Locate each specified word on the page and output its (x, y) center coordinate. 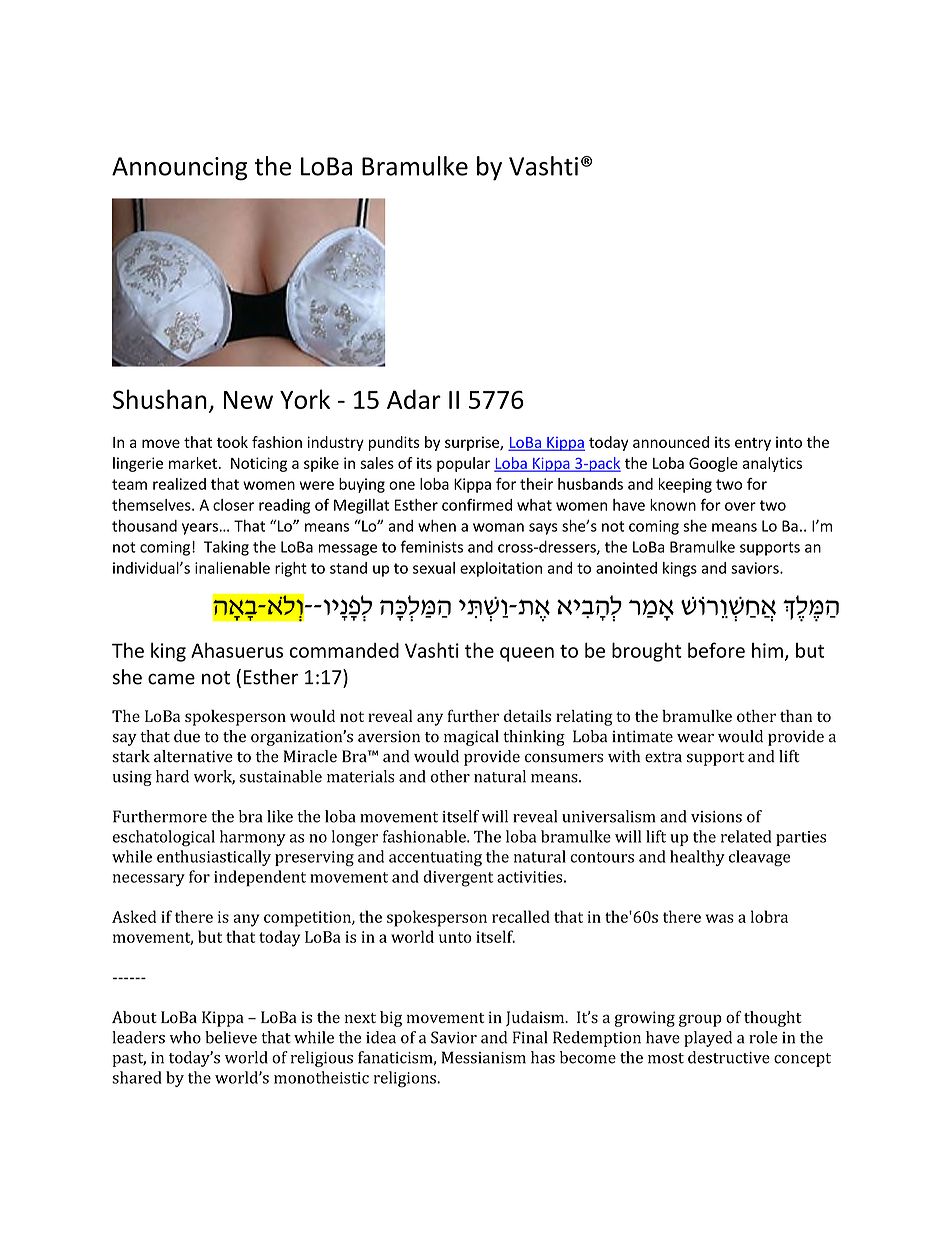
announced (671, 442)
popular (463, 464)
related (746, 836)
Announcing (179, 169)
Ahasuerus (237, 650)
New (248, 400)
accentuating (435, 859)
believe (231, 1037)
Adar (414, 399)
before (716, 650)
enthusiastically (214, 858)
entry (753, 444)
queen (527, 654)
